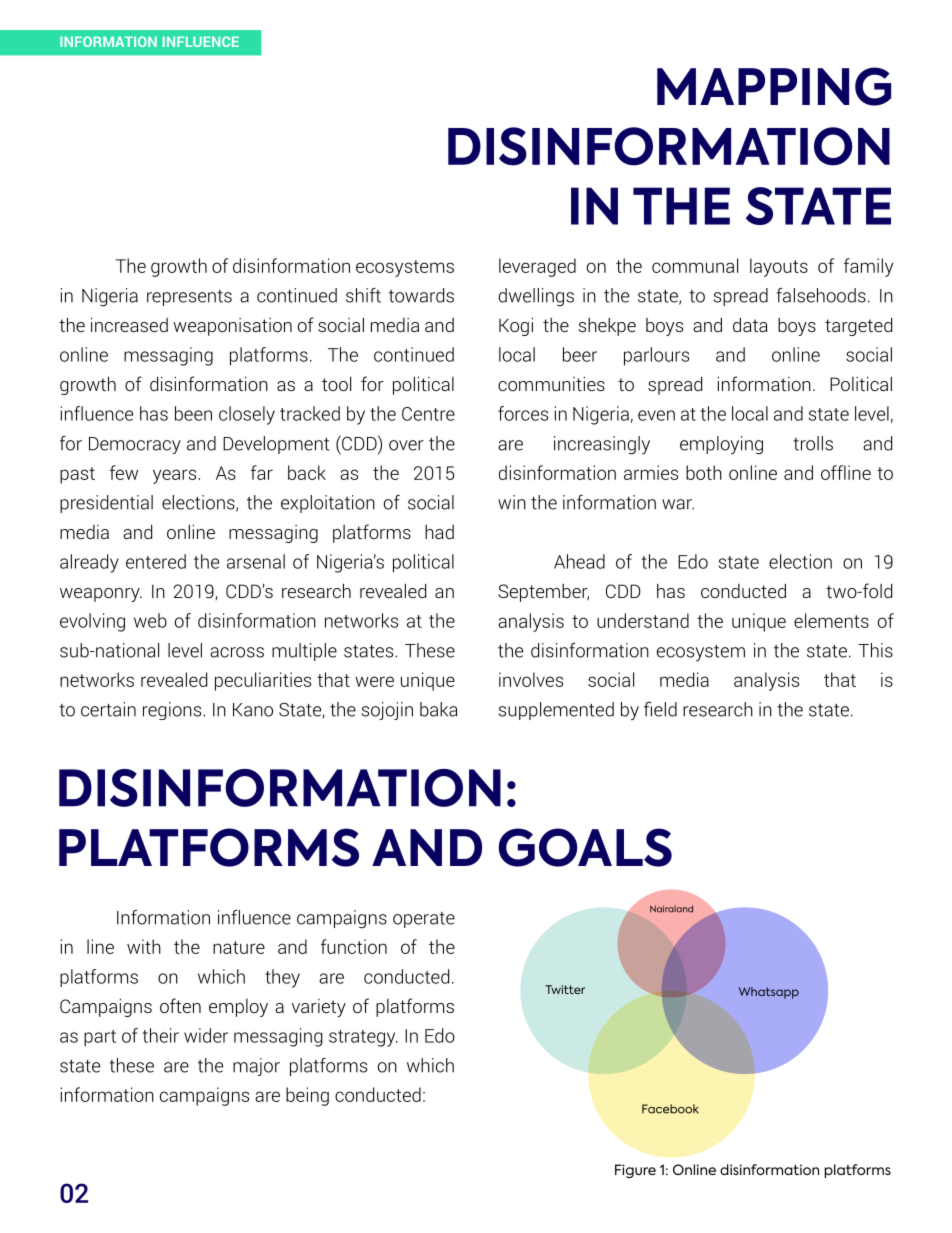 This image has width=952, height=1233. What do you see at coordinates (537, 267) in the image?
I see `leveraged` at bounding box center [537, 267].
